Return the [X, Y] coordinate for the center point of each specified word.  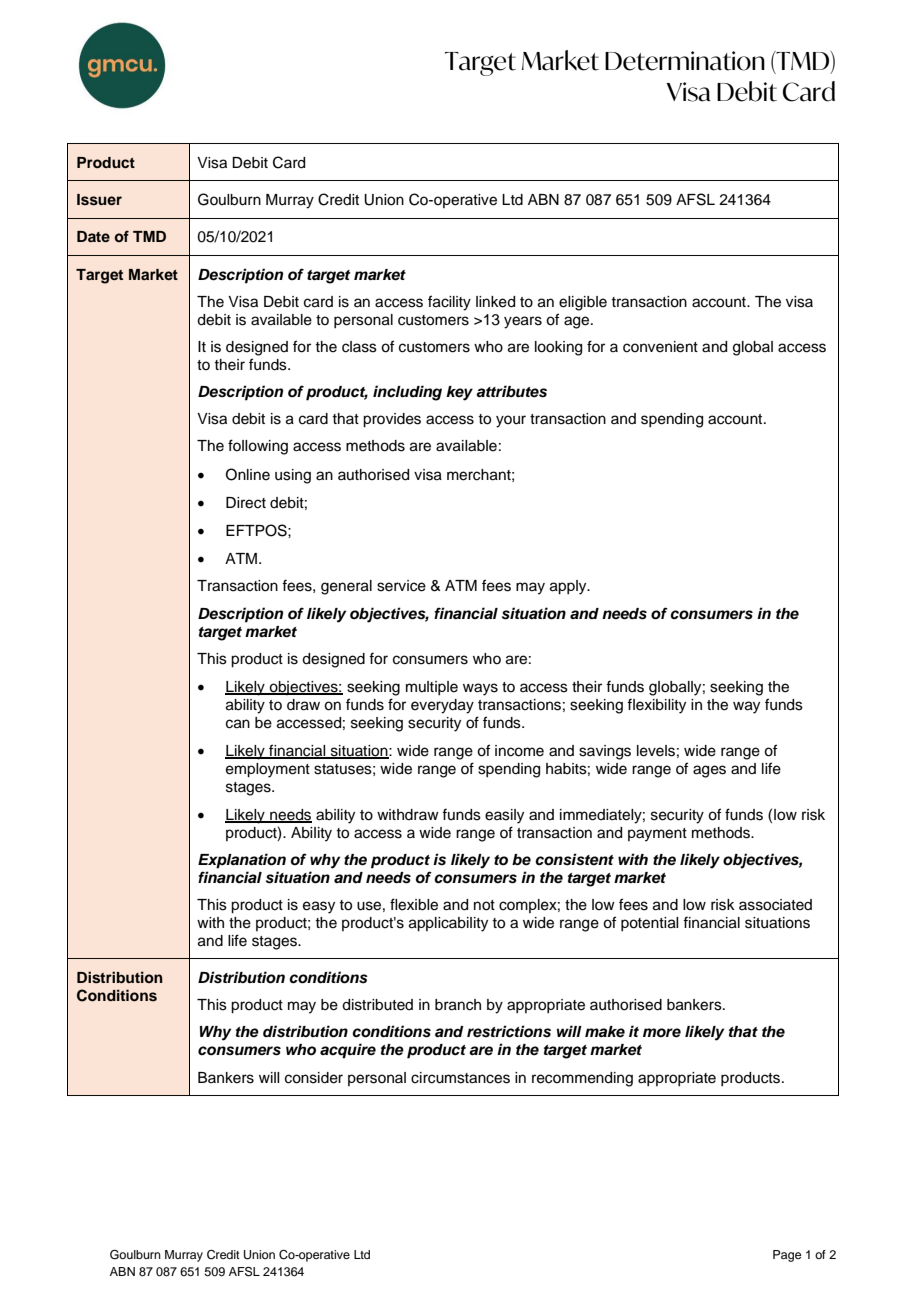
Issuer [99, 200]
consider [314, 1078]
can [238, 724]
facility [449, 303]
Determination [685, 61]
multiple [432, 688]
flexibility [656, 706]
